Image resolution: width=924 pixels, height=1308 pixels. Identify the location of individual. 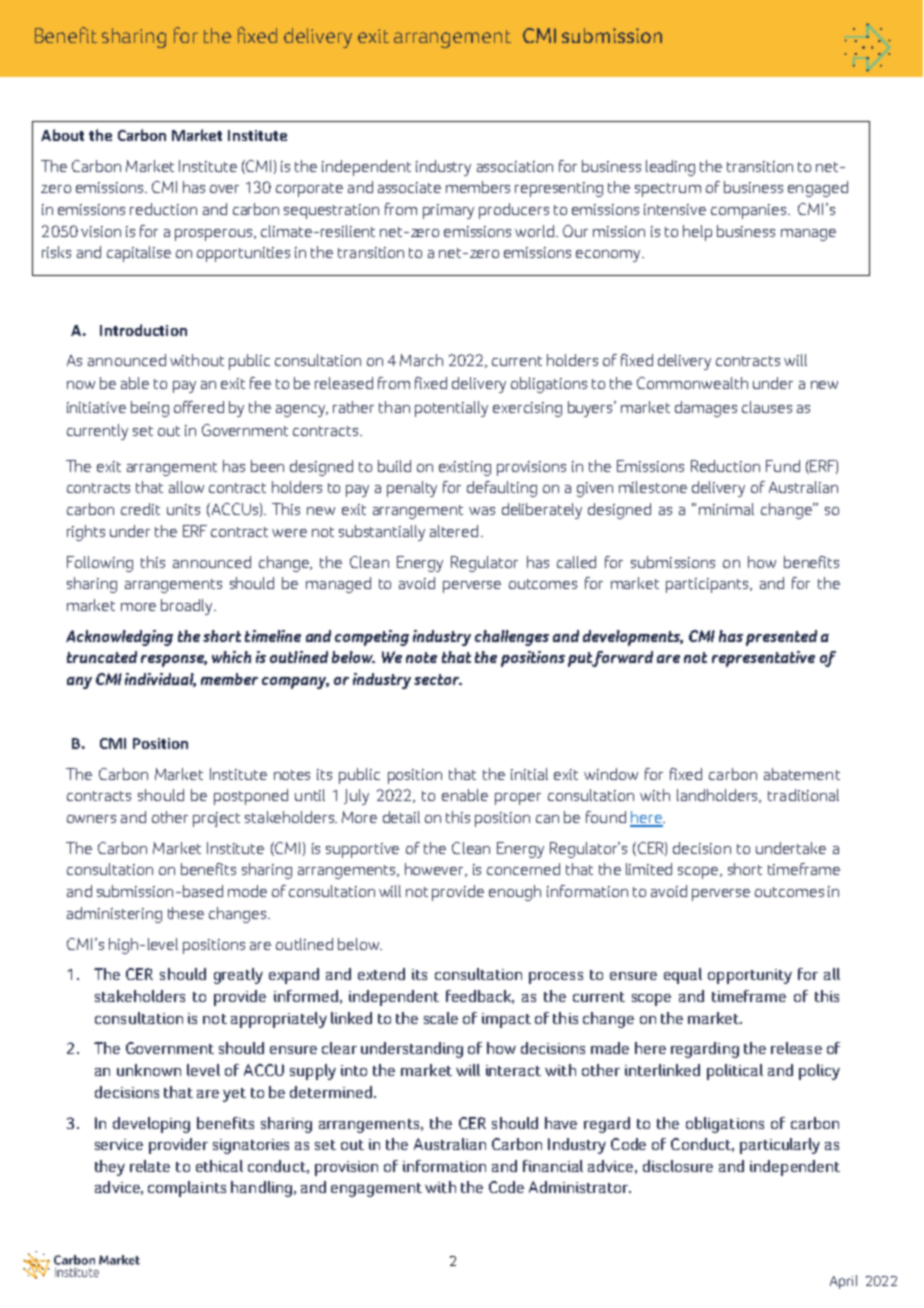
(160, 680).
